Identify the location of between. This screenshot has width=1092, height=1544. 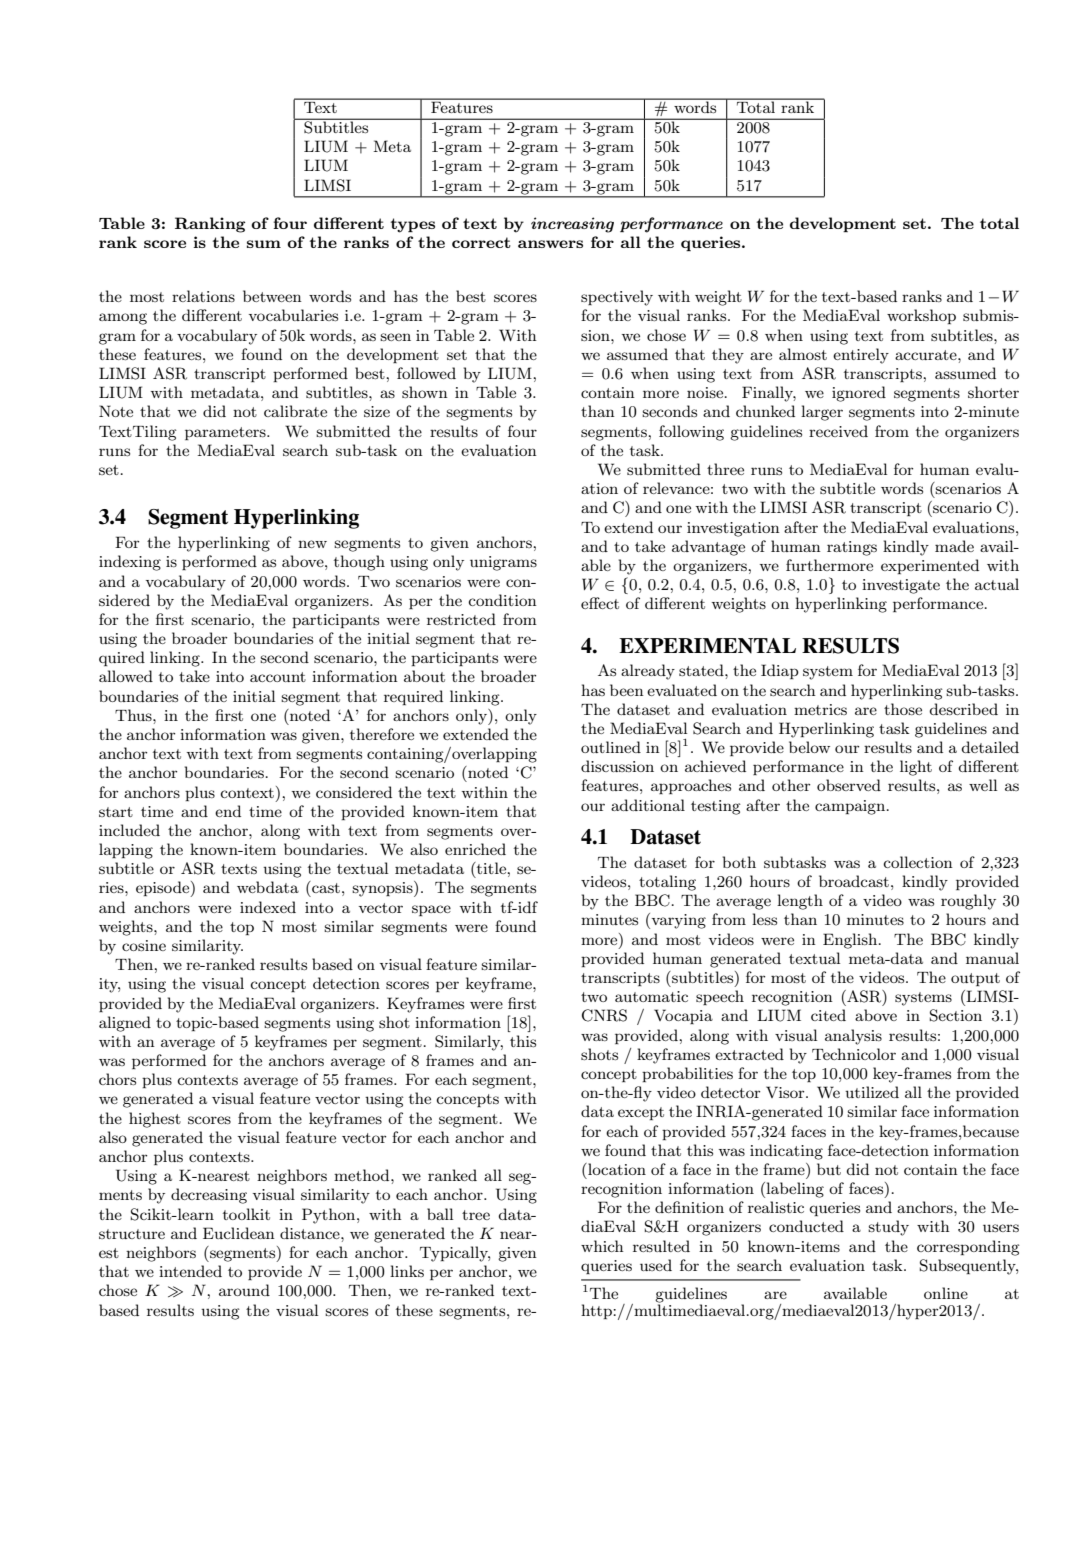
(272, 296).
